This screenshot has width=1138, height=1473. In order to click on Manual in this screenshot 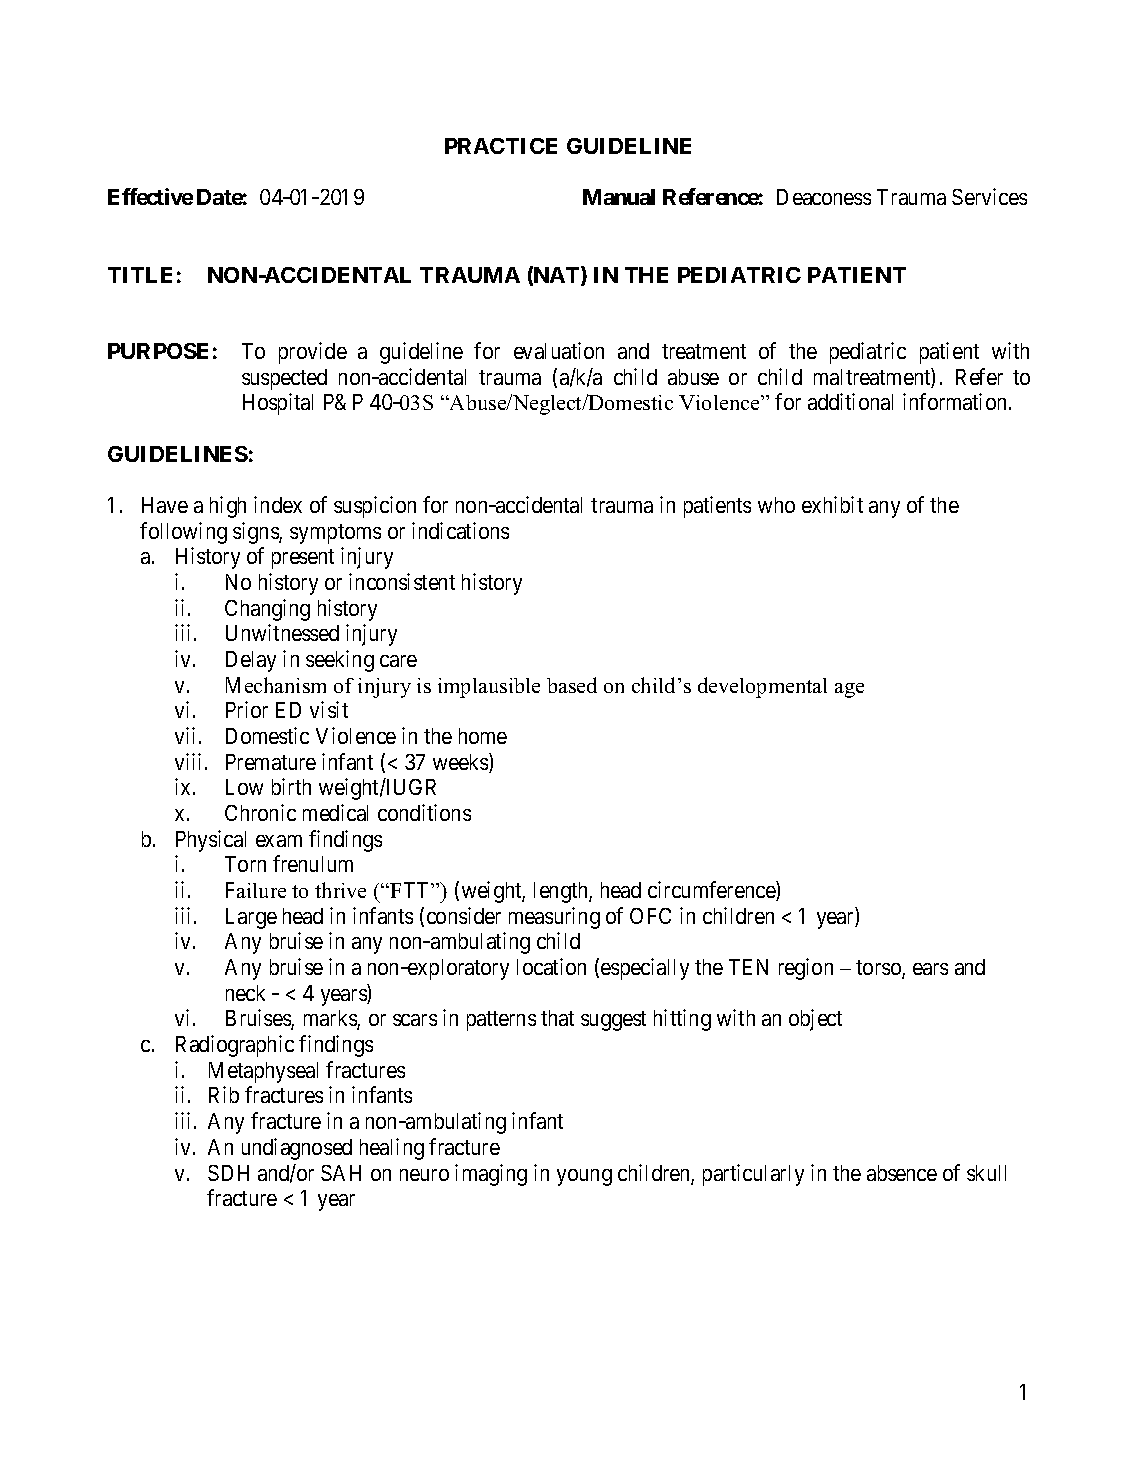, I will do `click(619, 197)`.
